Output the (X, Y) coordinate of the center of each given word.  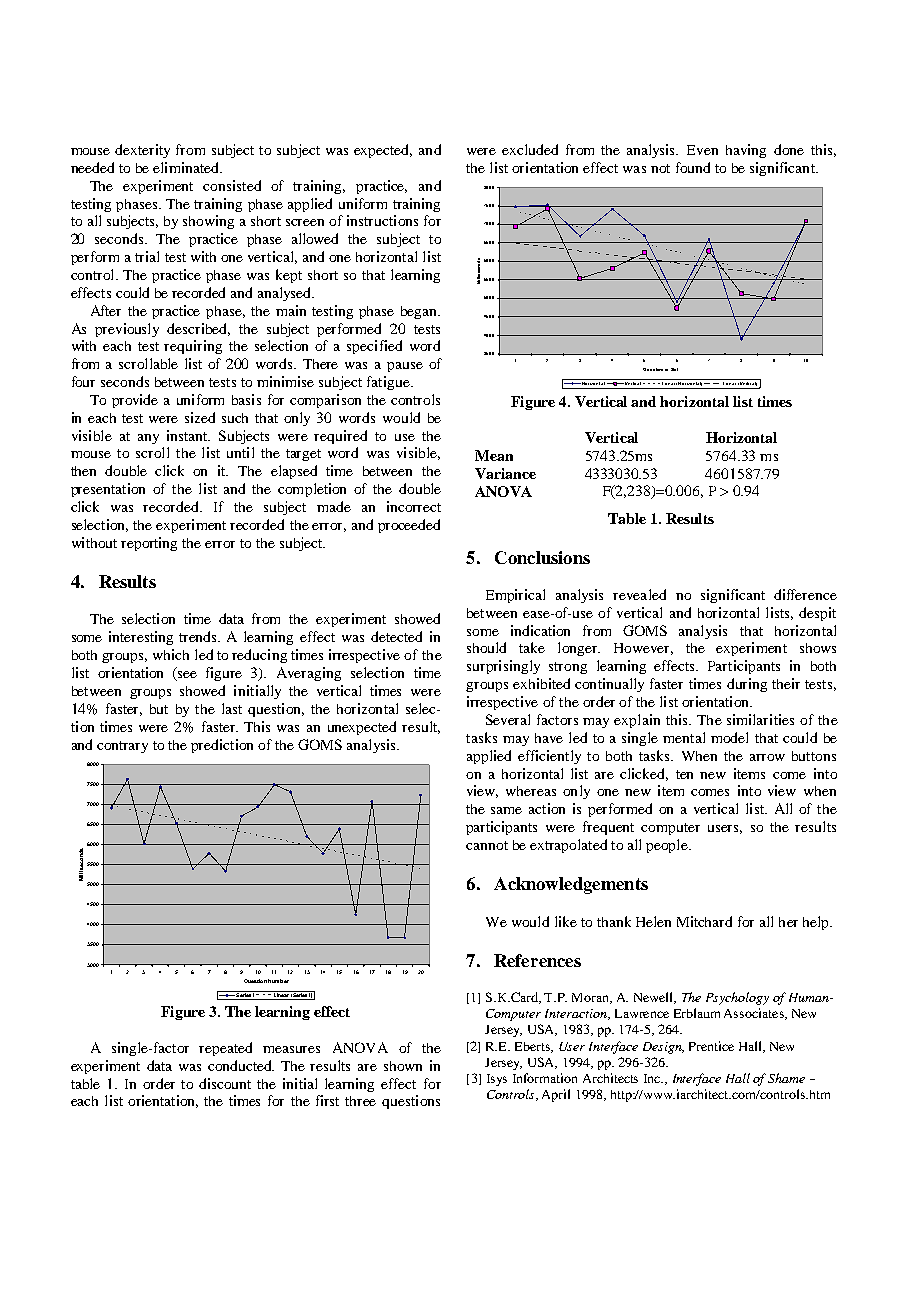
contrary (122, 747)
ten (684, 774)
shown (403, 1066)
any (148, 439)
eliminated (187, 167)
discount (225, 1083)
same (506, 810)
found (693, 167)
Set (674, 369)
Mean (494, 455)
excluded (530, 149)
